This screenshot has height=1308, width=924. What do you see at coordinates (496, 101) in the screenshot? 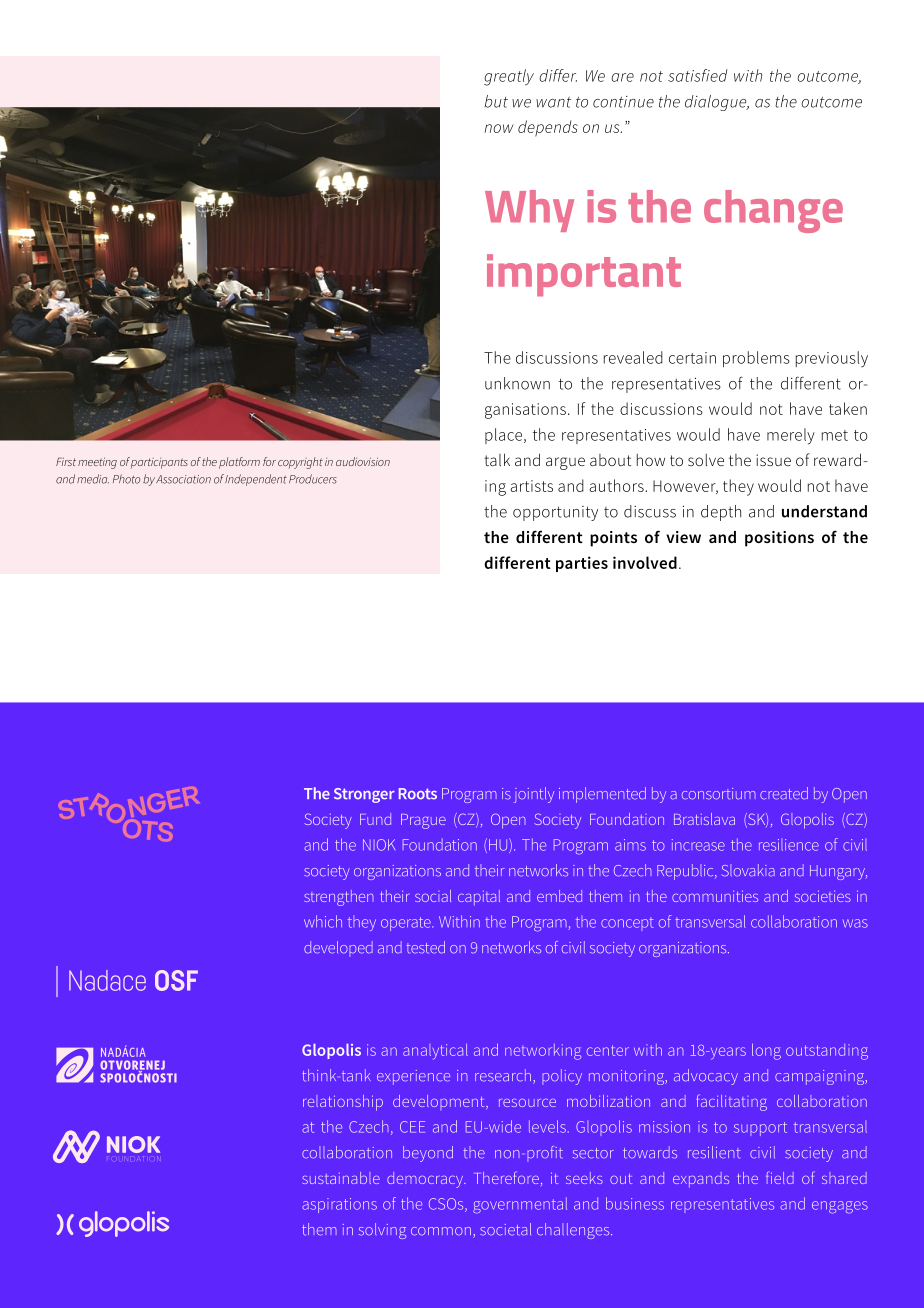
I see `but` at bounding box center [496, 101].
